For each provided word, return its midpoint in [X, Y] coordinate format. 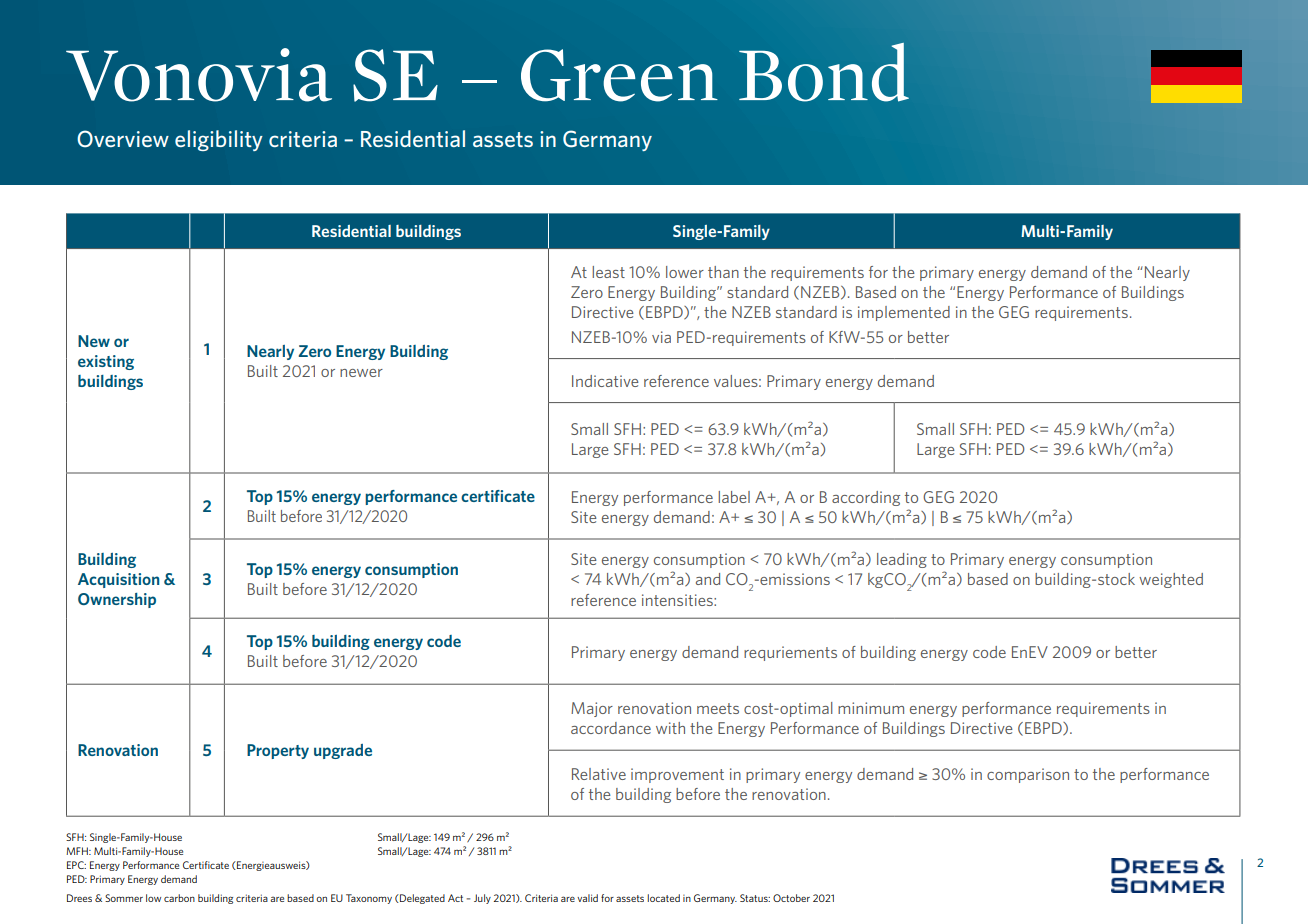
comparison [1028, 775]
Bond [824, 72]
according [866, 498]
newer [361, 373]
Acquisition [118, 580]
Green [619, 75]
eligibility [219, 140]
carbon [179, 898]
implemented [904, 313]
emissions [794, 579]
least [608, 272]
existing [106, 362]
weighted [1171, 580]
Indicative [605, 381]
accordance [611, 728]
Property [278, 751]
